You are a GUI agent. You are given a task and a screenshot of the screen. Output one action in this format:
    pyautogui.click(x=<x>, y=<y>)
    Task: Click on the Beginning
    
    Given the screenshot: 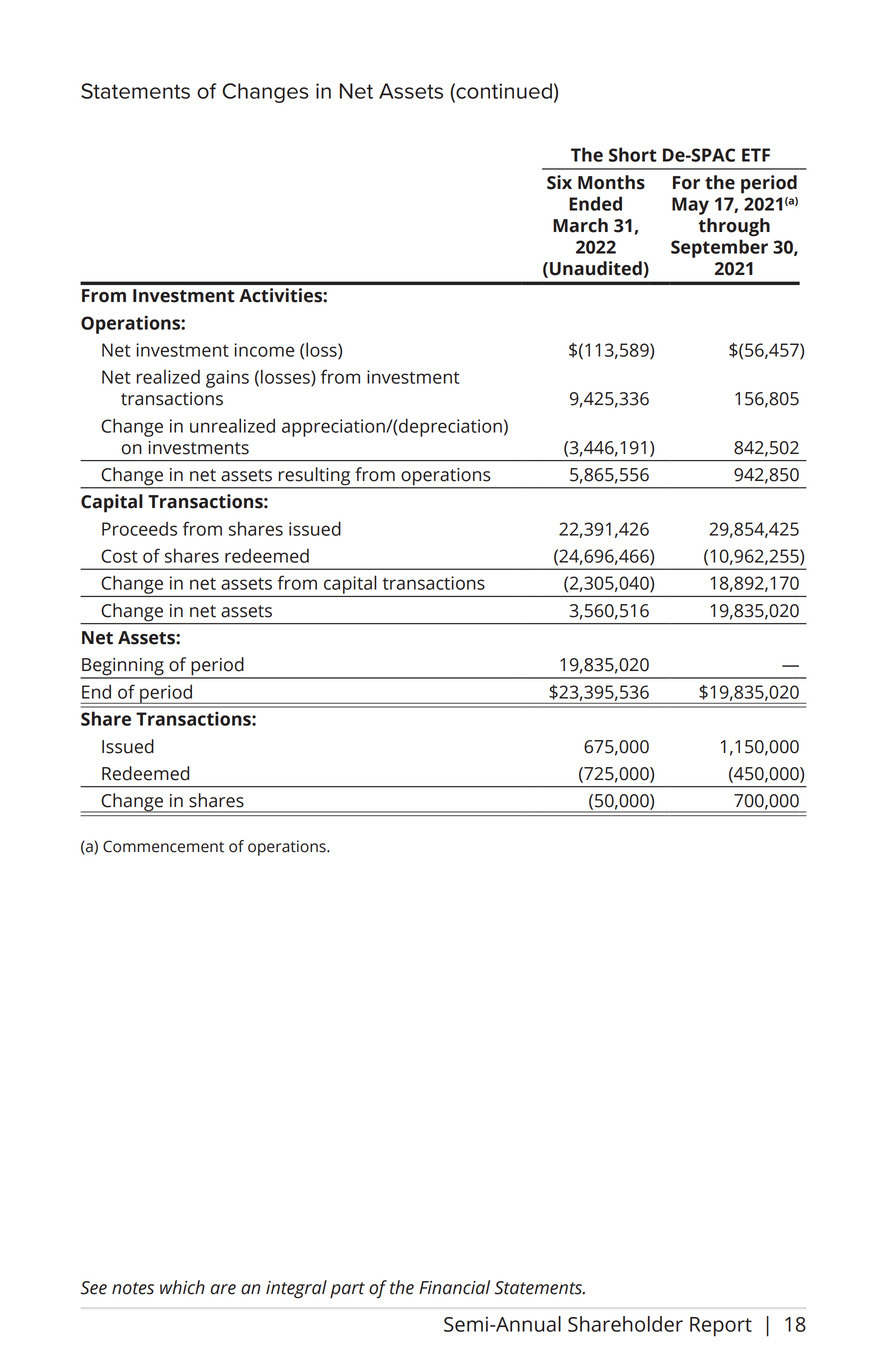 What is the action you would take?
    pyautogui.click(x=123, y=668)
